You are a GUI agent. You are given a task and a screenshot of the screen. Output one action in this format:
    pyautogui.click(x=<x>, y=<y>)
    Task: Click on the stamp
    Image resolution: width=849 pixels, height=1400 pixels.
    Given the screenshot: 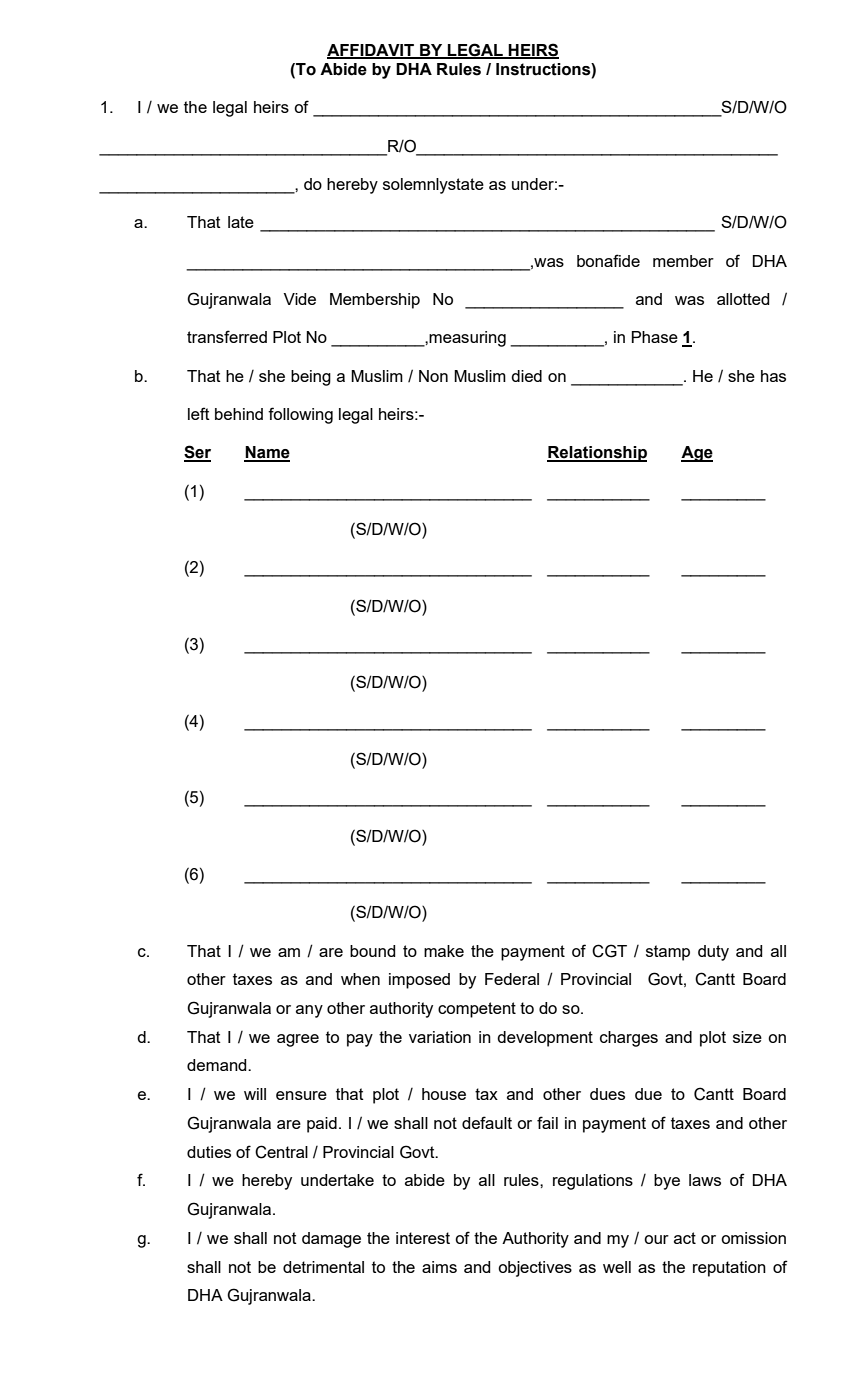 What is the action you would take?
    pyautogui.click(x=668, y=953)
